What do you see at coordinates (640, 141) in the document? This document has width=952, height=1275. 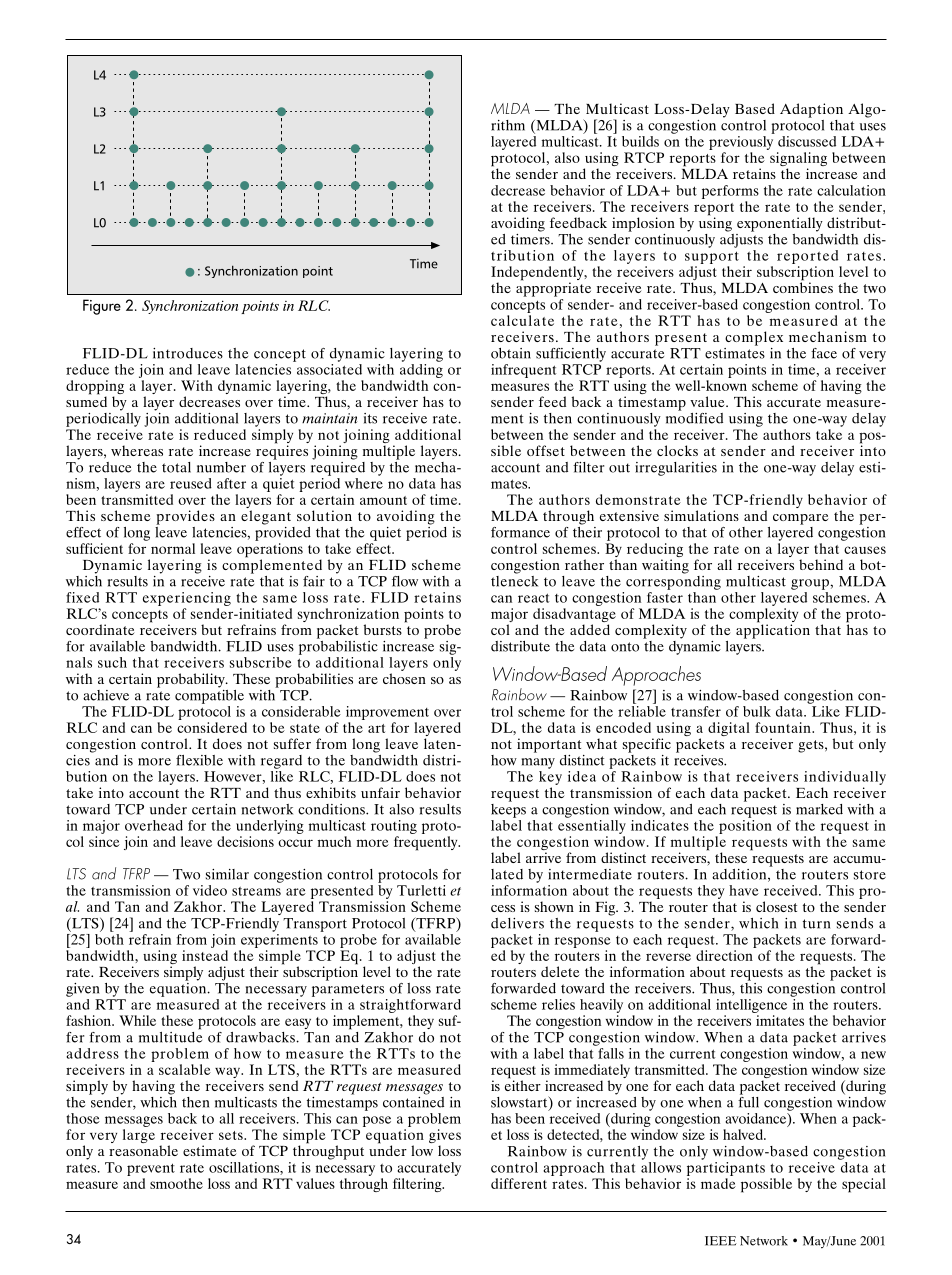 I see `builds` at bounding box center [640, 141].
